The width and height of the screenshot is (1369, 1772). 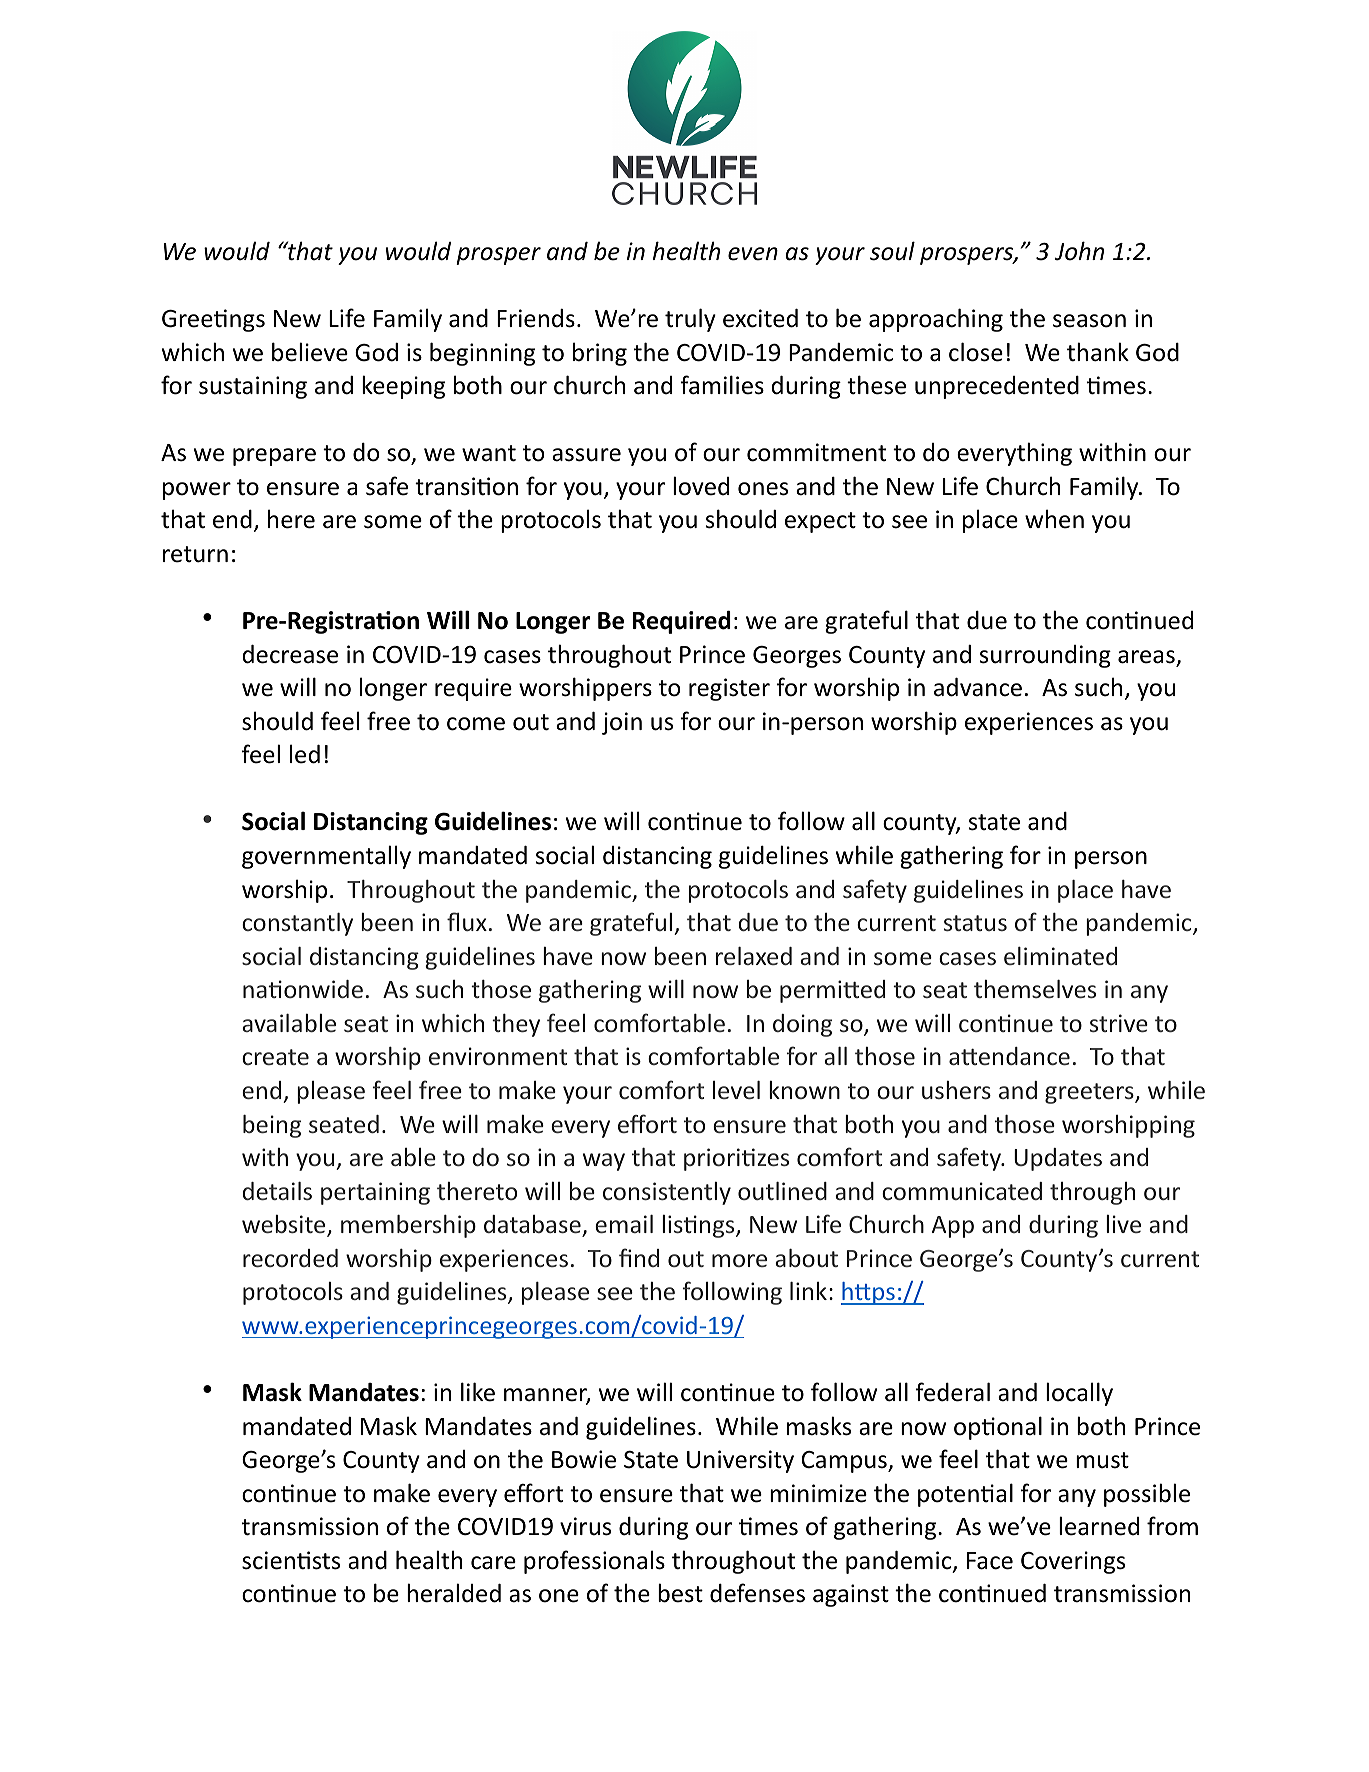 I want to click on heralded, so click(x=454, y=1593).
